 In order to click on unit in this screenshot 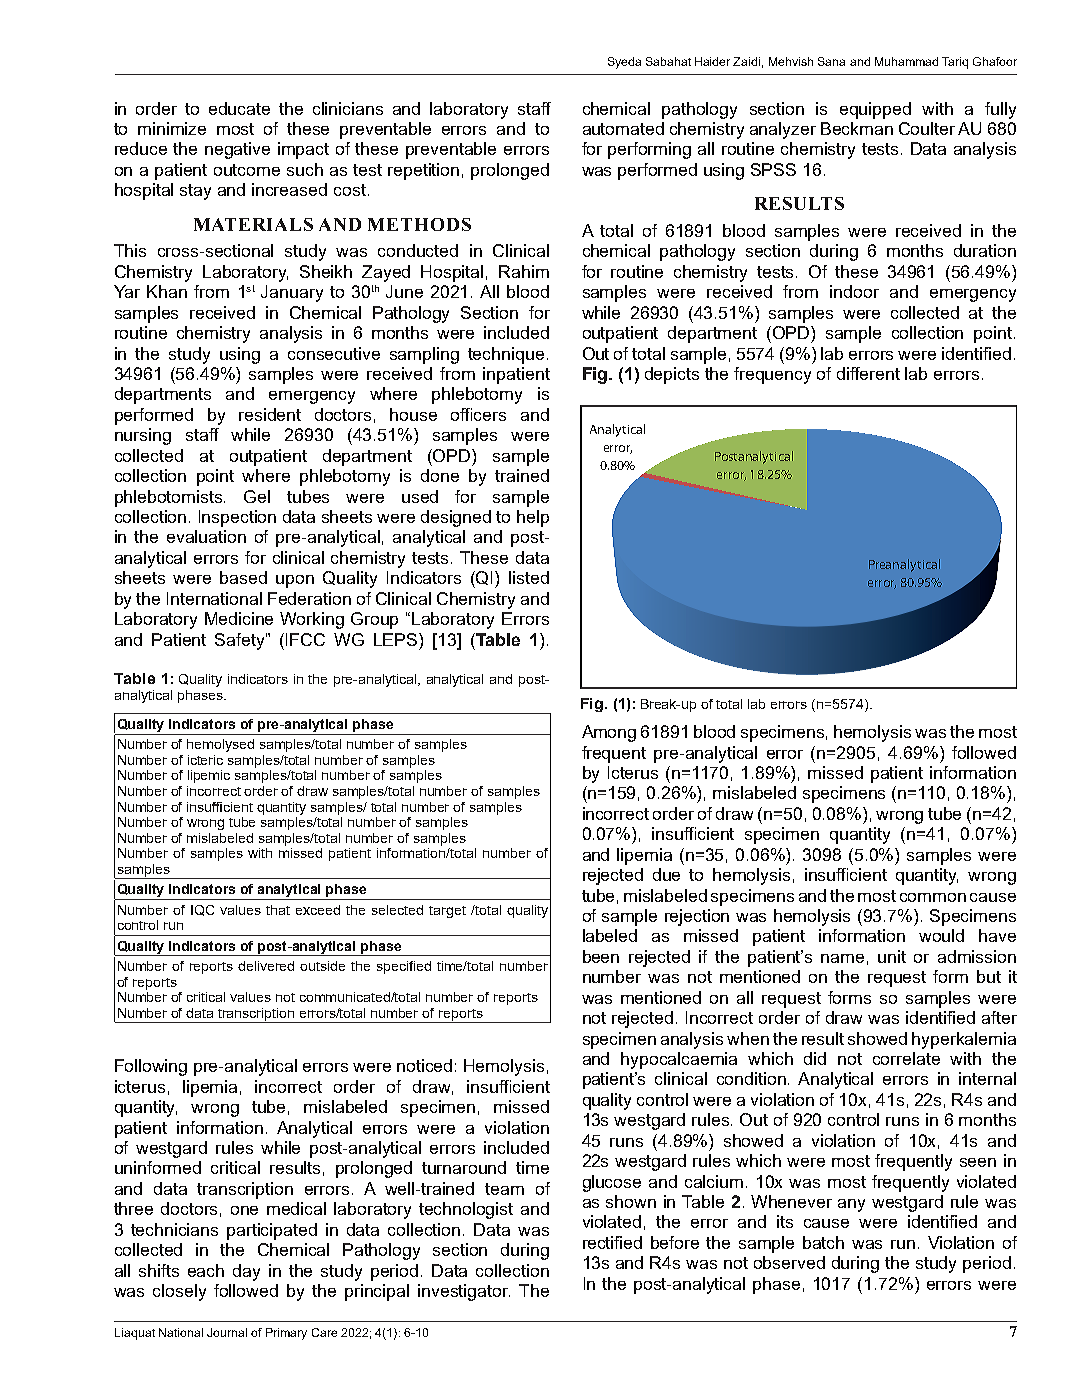, I will do `click(892, 956)`.
